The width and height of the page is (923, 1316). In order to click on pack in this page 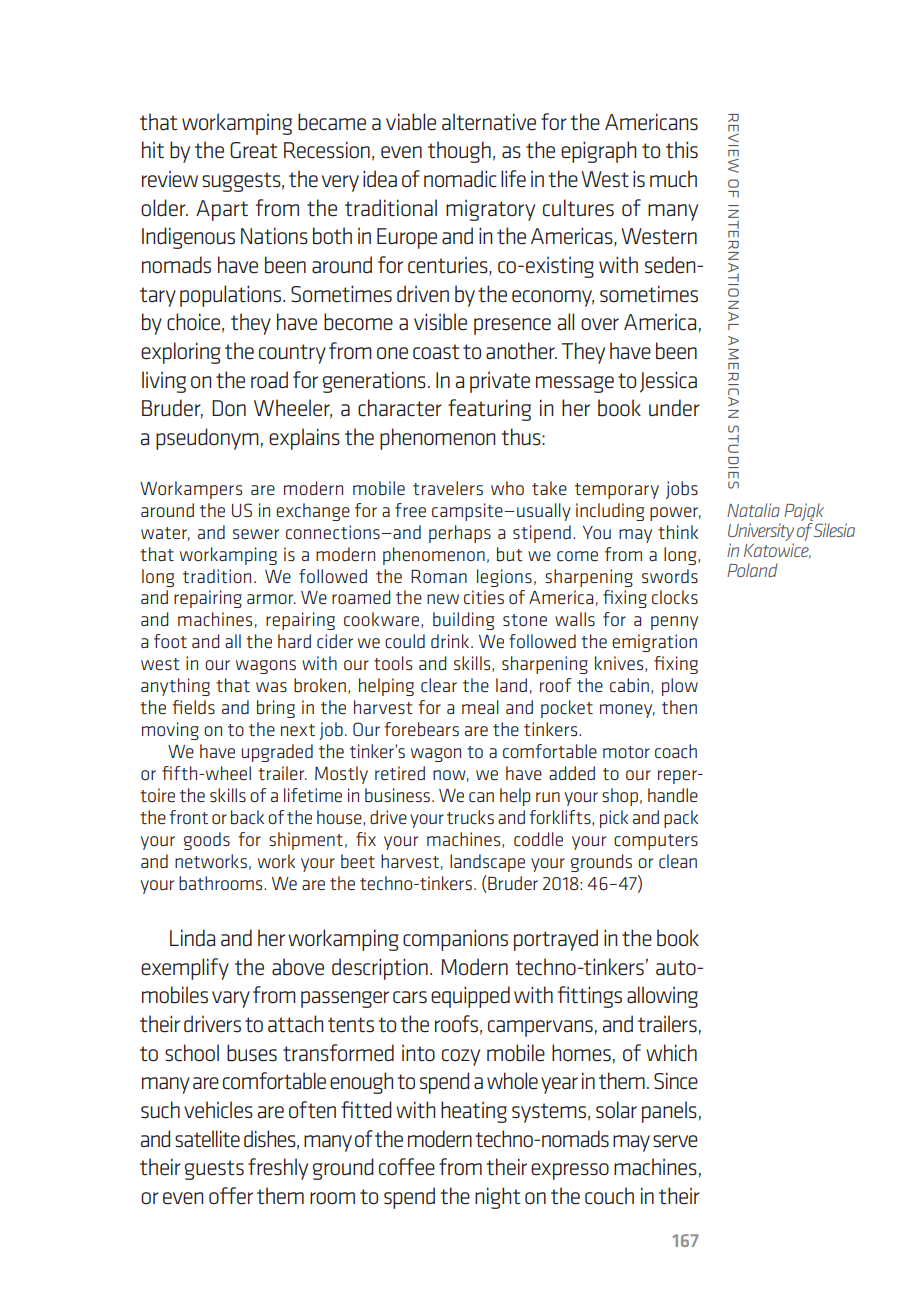, I will do `click(681, 819)`.
